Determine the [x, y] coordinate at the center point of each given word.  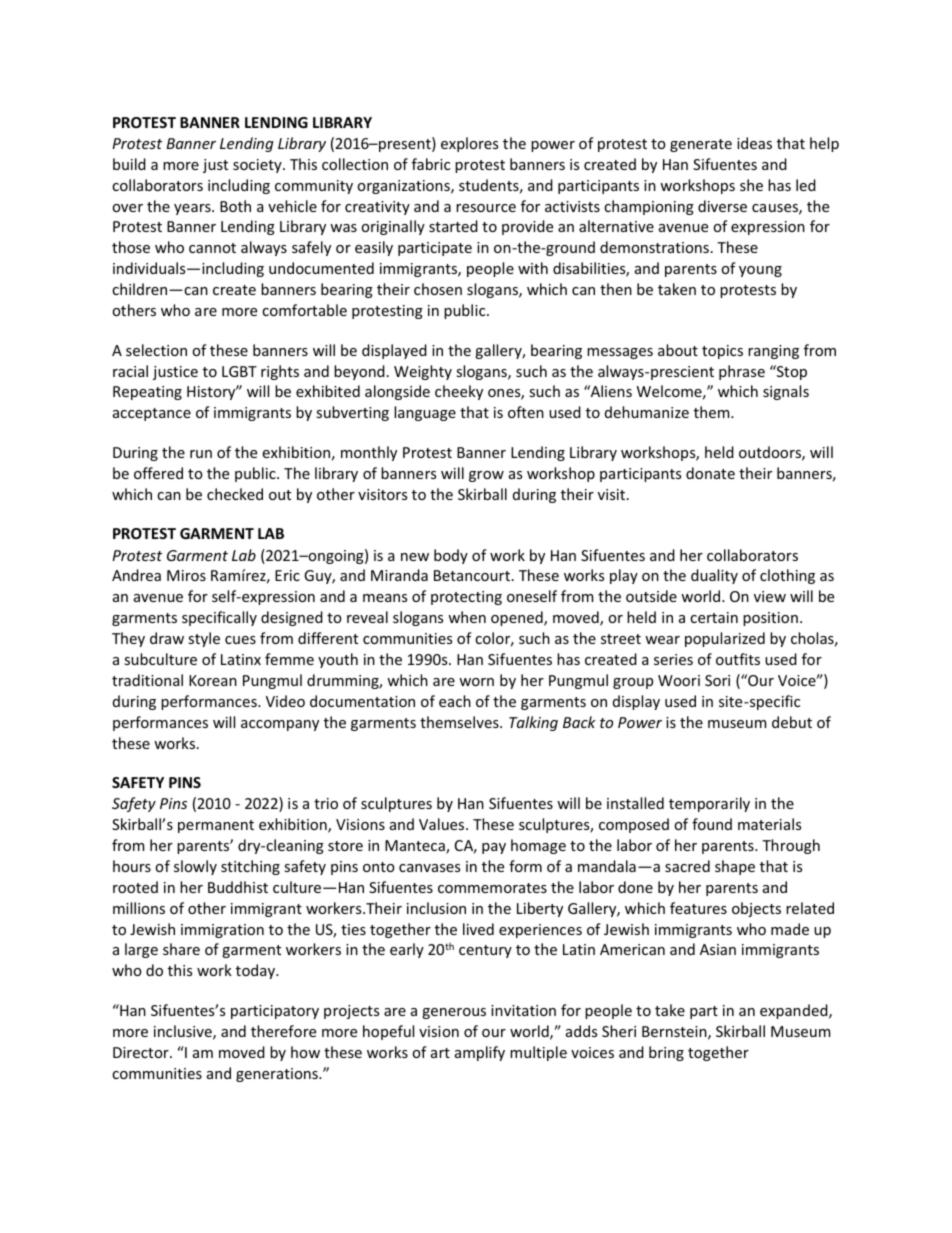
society [258, 166]
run [201, 454]
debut [792, 722]
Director [142, 1052]
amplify [480, 1053]
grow [486, 476]
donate [710, 473]
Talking [533, 723]
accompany [280, 725]
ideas [754, 143]
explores [469, 144]
